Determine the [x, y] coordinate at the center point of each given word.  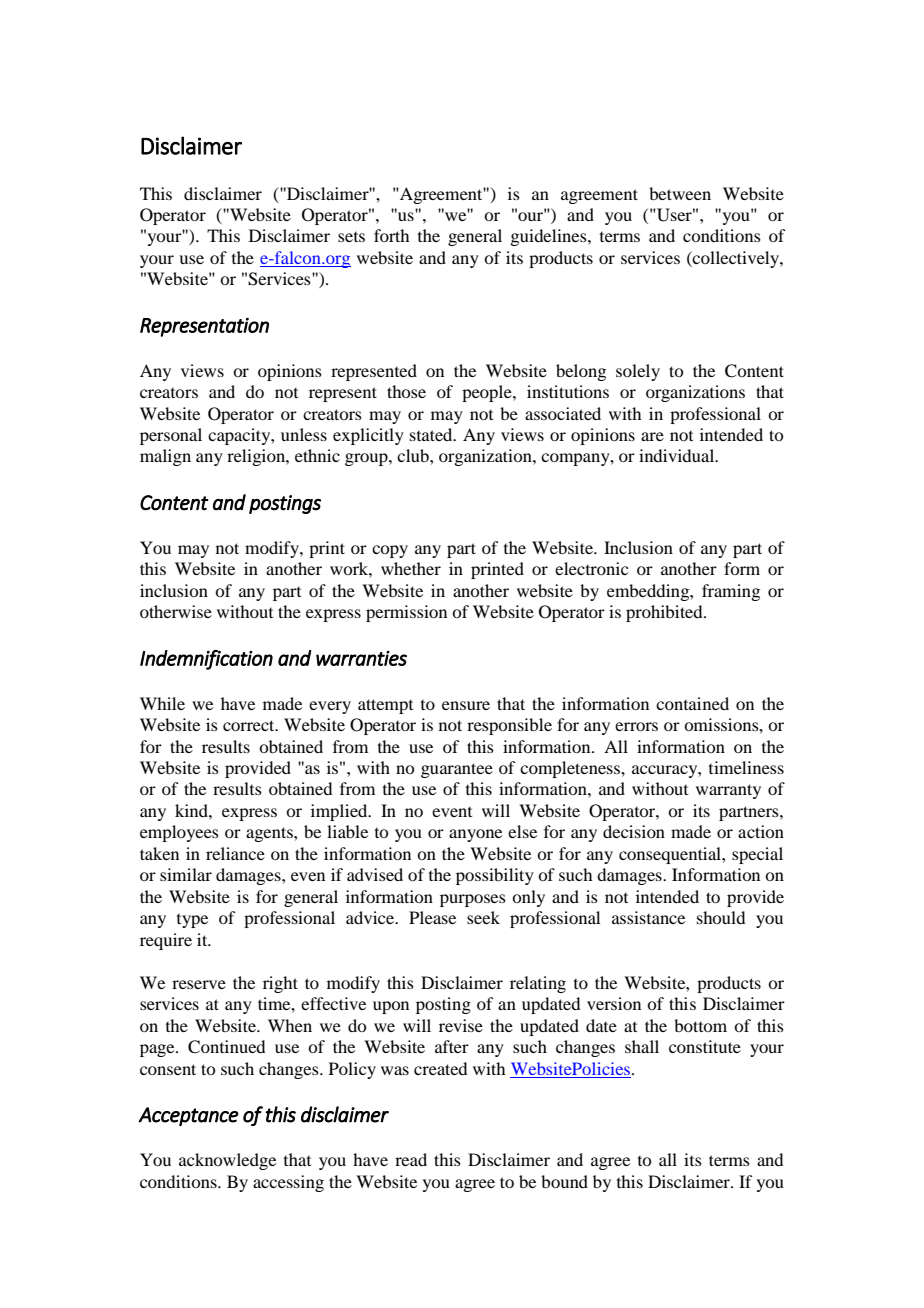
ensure [466, 705]
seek [483, 917]
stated [432, 434]
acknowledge [227, 1161]
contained [692, 703]
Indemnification [206, 660]
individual [678, 455]
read [411, 1159]
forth [391, 235]
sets [351, 237]
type [192, 921]
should [721, 917]
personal [171, 436]
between [680, 193]
